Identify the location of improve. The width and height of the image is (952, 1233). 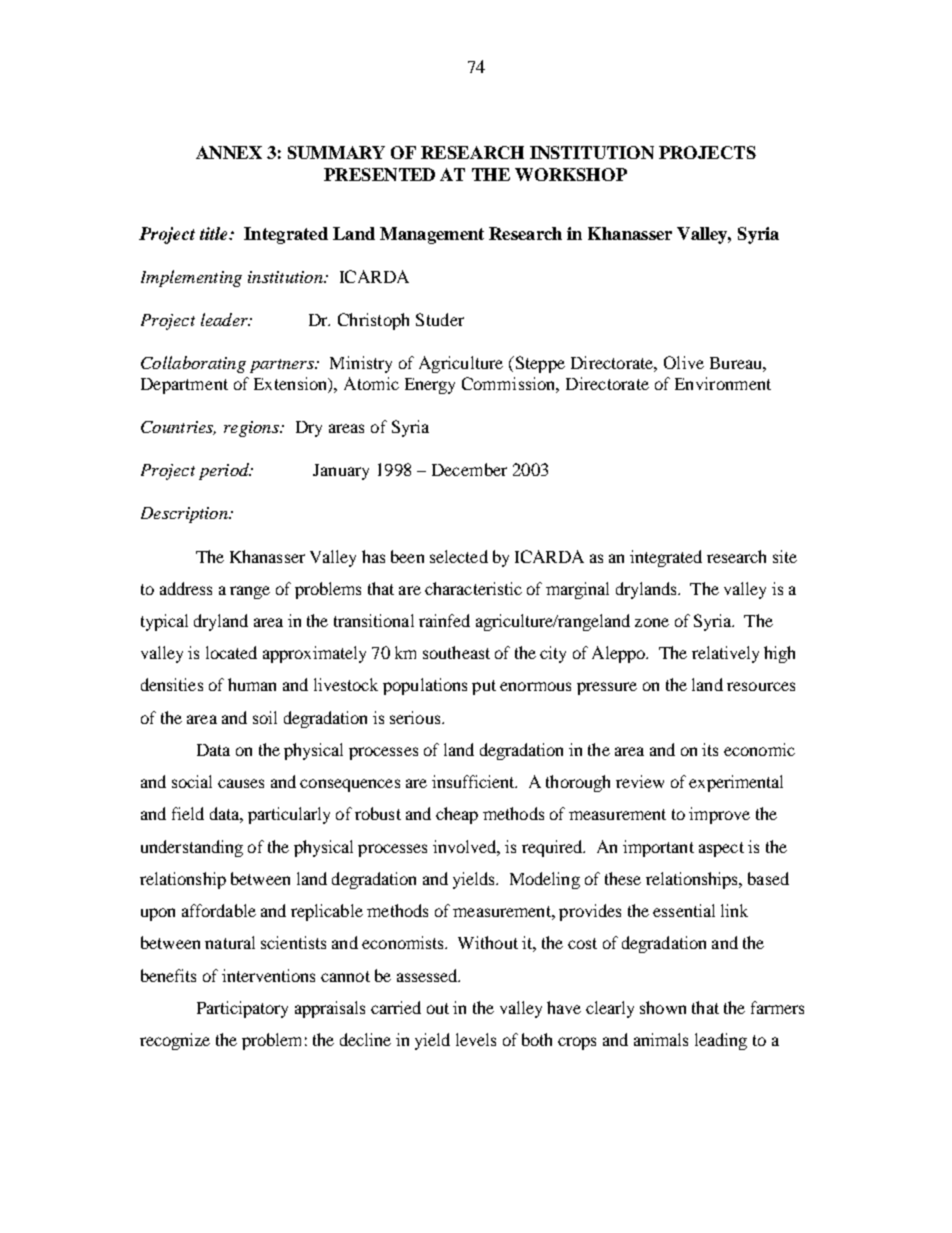
(719, 815).
